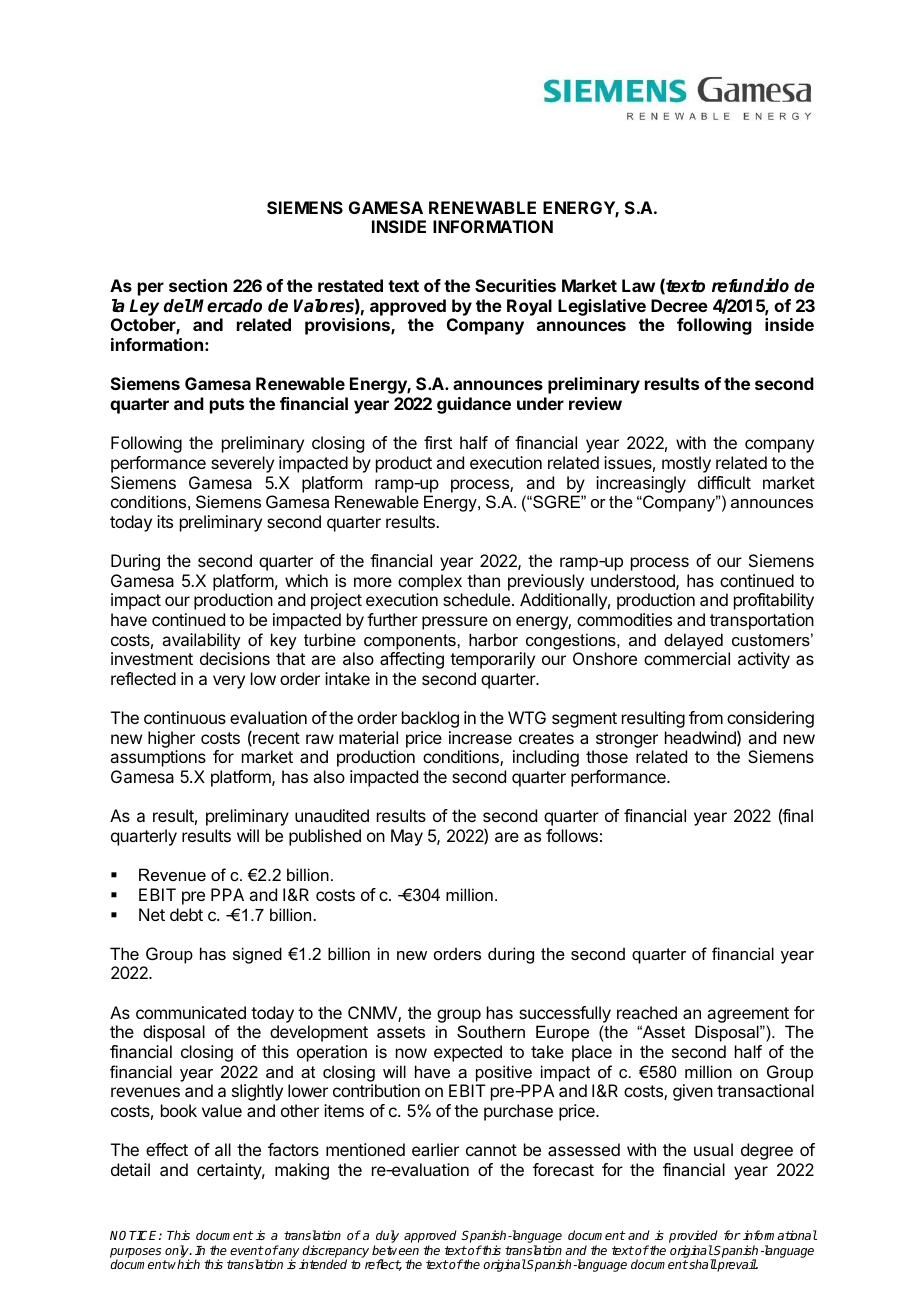 The width and height of the screenshot is (924, 1307). Describe the element at coordinates (706, 717) in the screenshot. I see `from` at that location.
